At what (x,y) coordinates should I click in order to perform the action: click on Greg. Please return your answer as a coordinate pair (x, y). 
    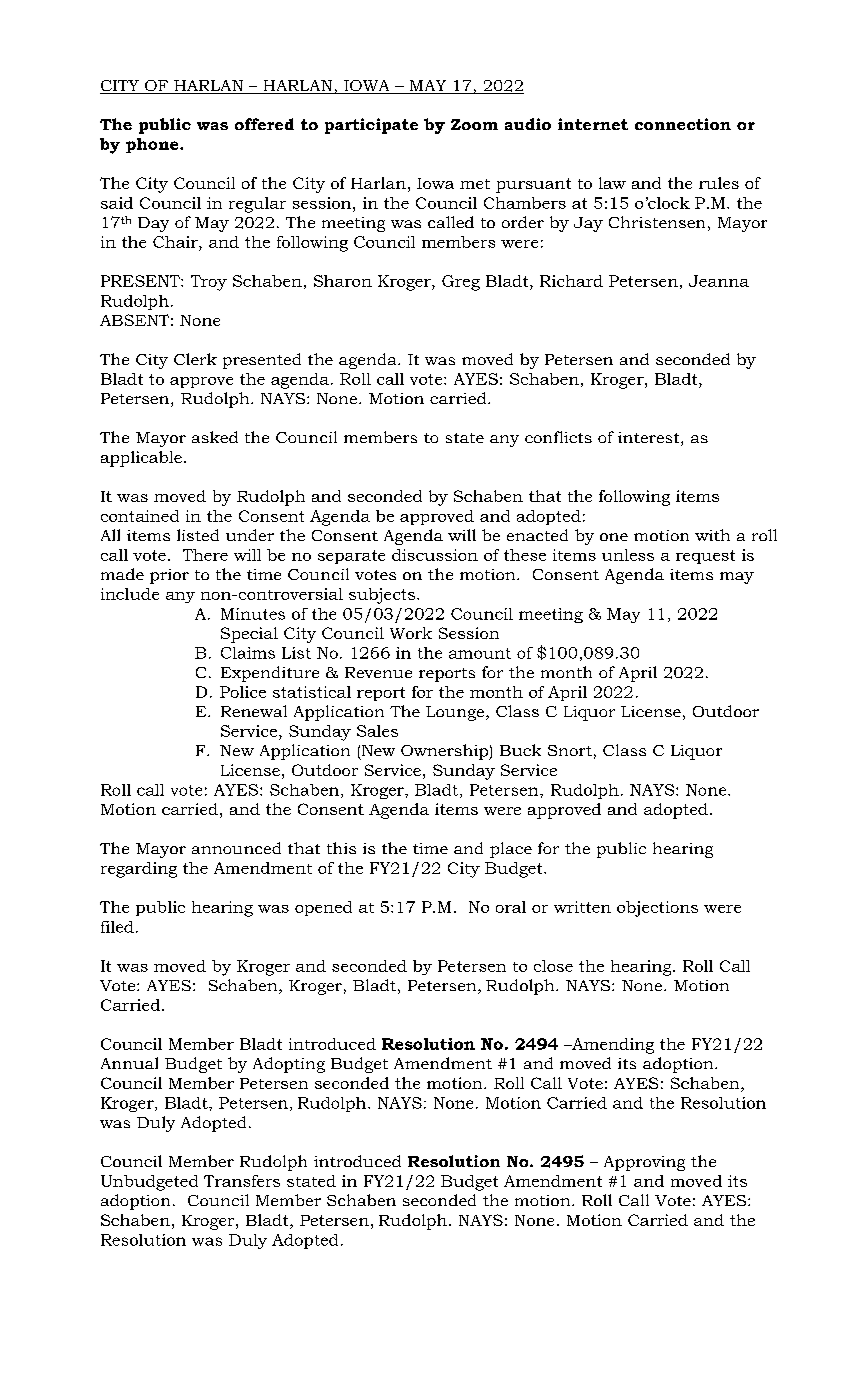
    Looking at the image, I should click on (461, 283).
